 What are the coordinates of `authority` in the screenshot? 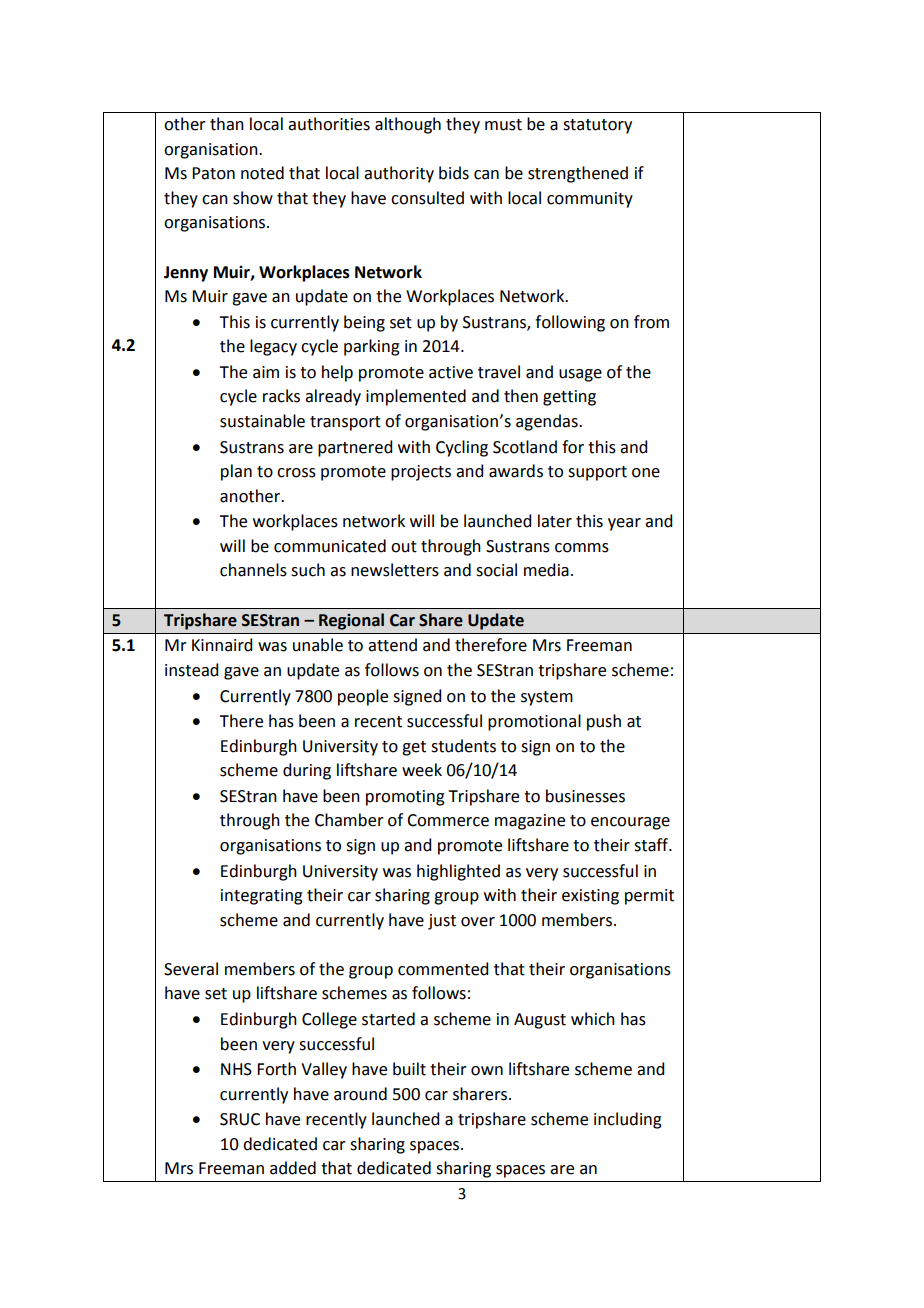 It's located at (399, 174).
